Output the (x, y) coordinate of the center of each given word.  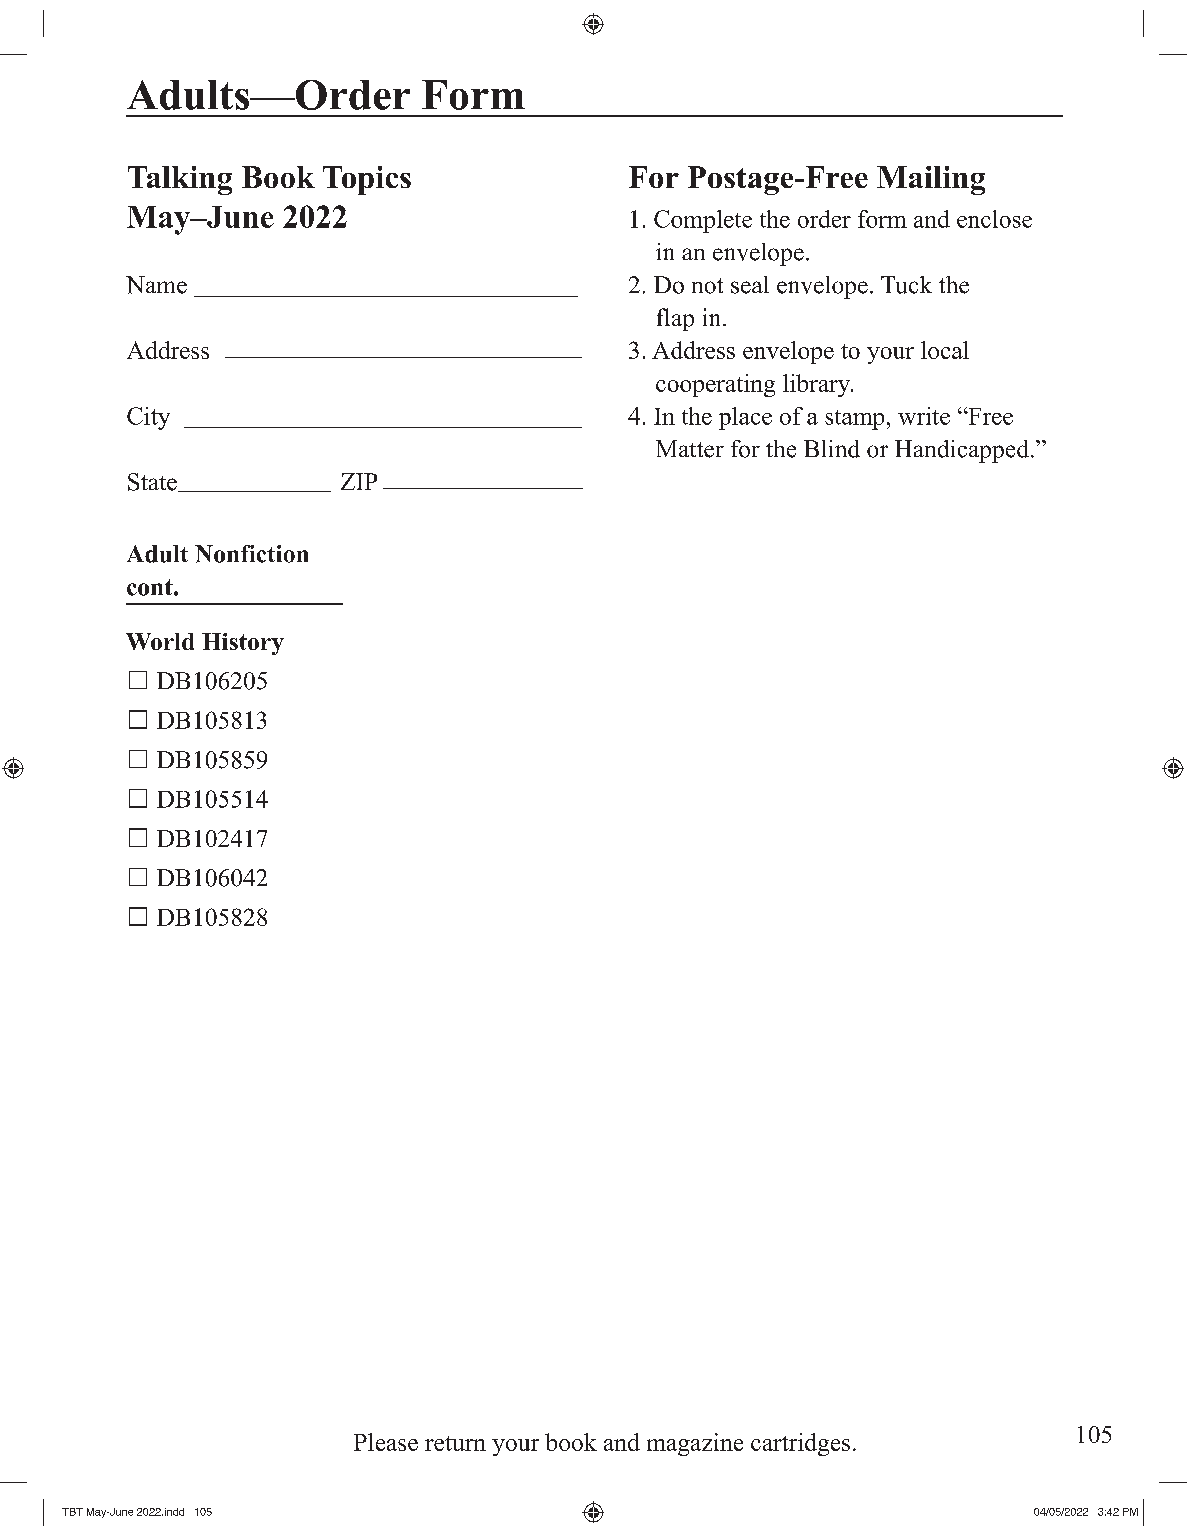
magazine (695, 1444)
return (455, 1443)
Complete (703, 221)
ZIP (359, 481)
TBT (72, 1512)
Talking (180, 180)
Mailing (931, 180)
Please (386, 1442)
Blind (832, 449)
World (160, 641)
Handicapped (962, 451)
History (243, 644)
